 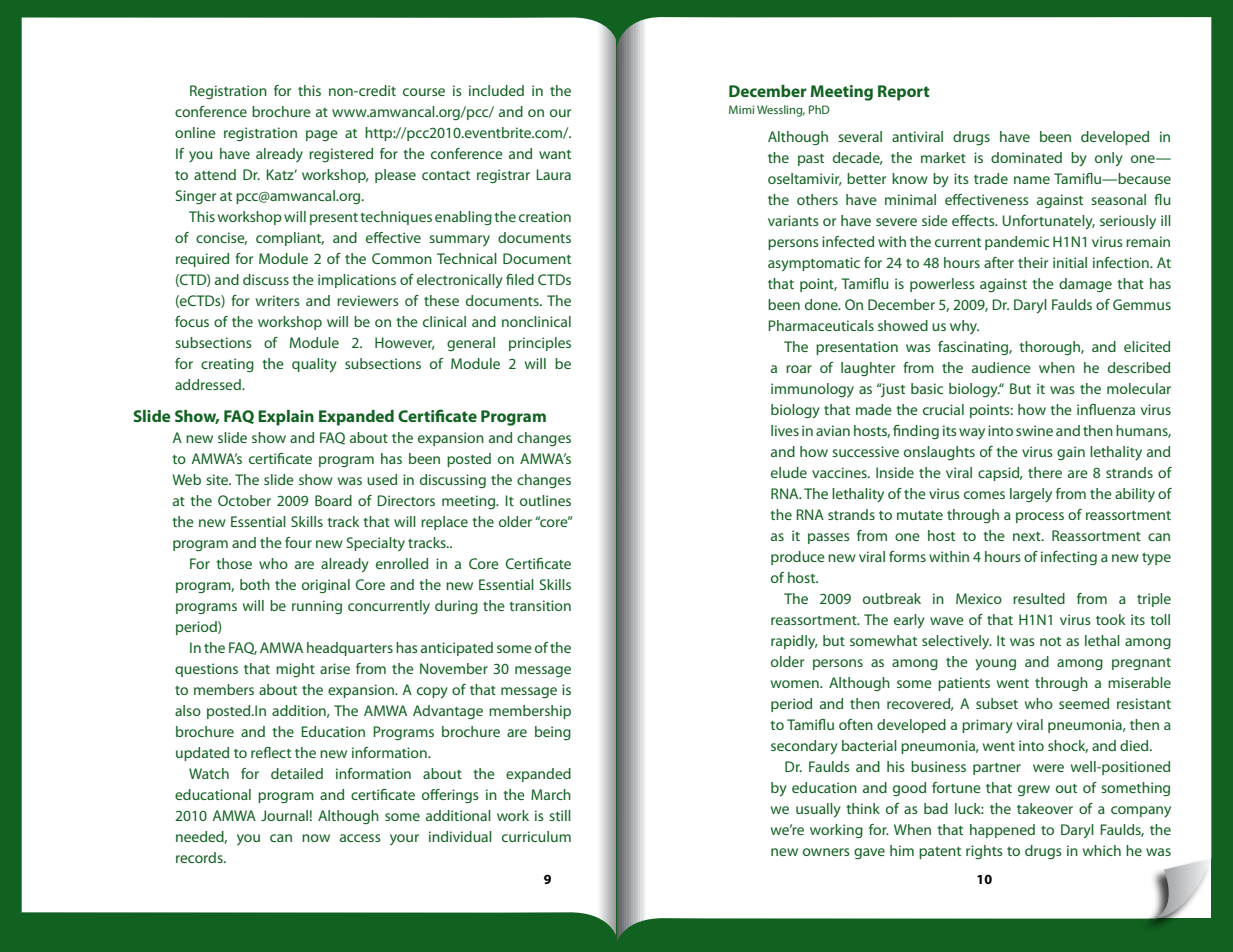 I want to click on lives, so click(x=785, y=430).
